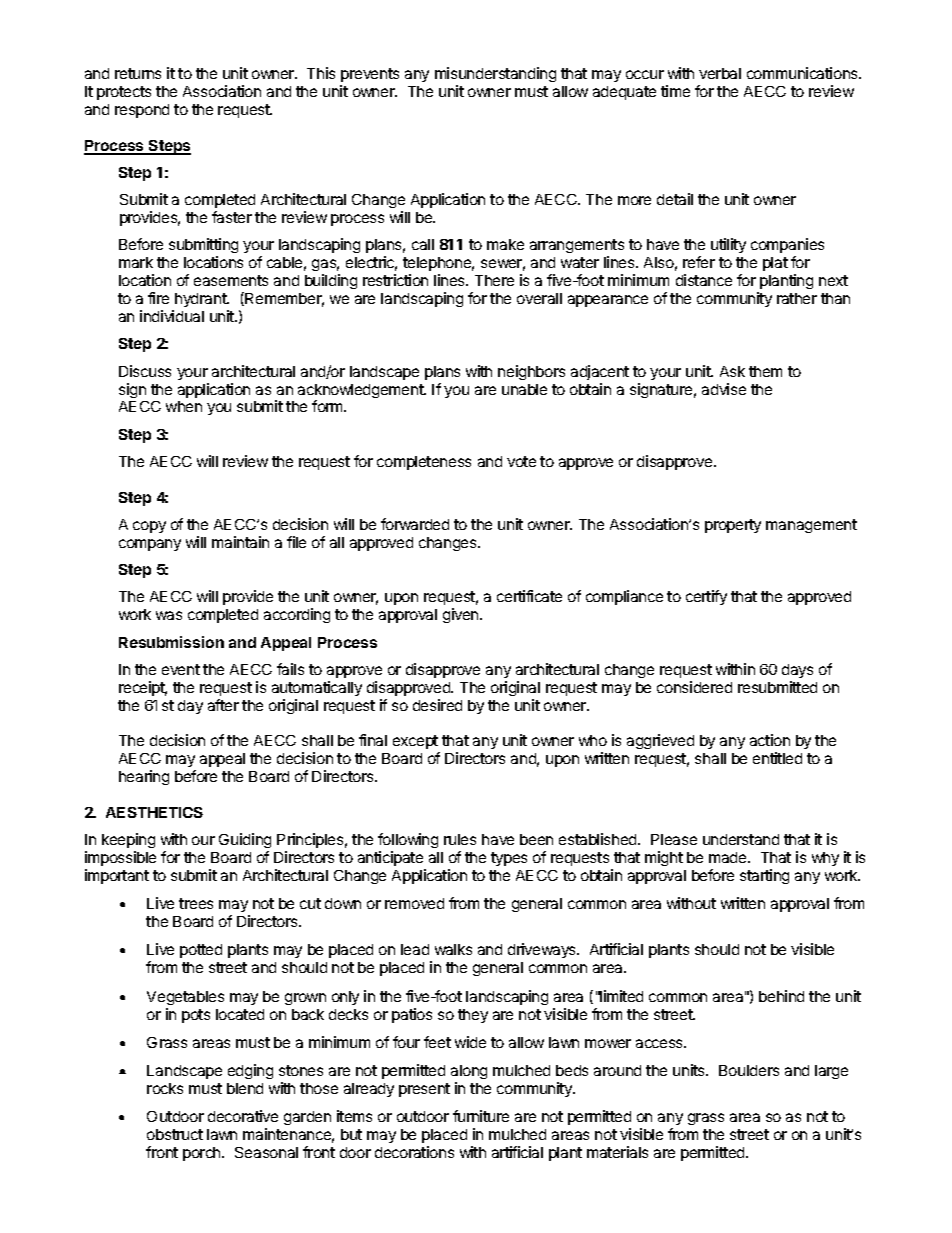 This page has height=1233, width=952. What do you see at coordinates (831, 1072) in the page?
I see `large` at bounding box center [831, 1072].
